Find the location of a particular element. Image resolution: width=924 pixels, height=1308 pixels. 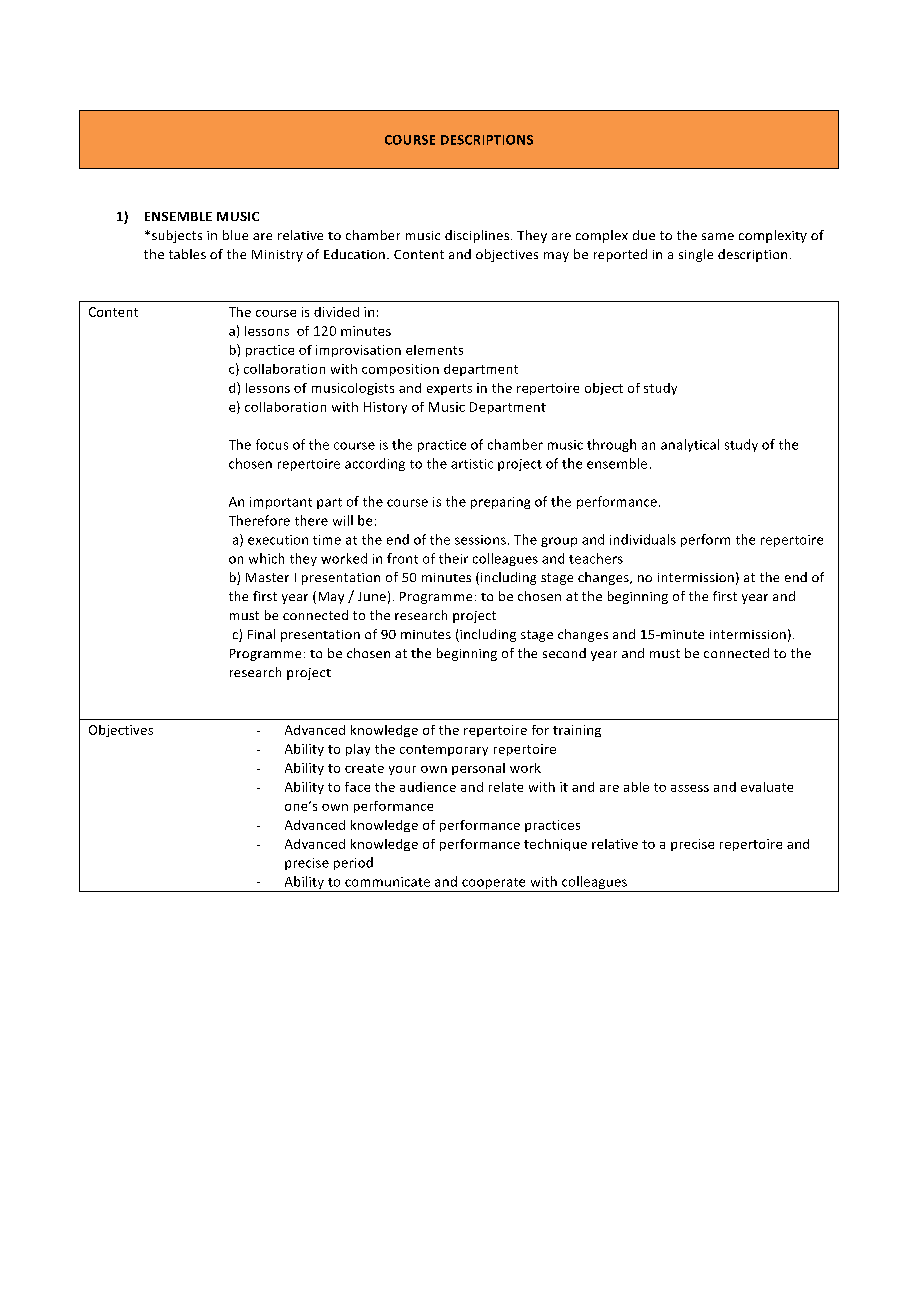

period is located at coordinates (353, 863).
